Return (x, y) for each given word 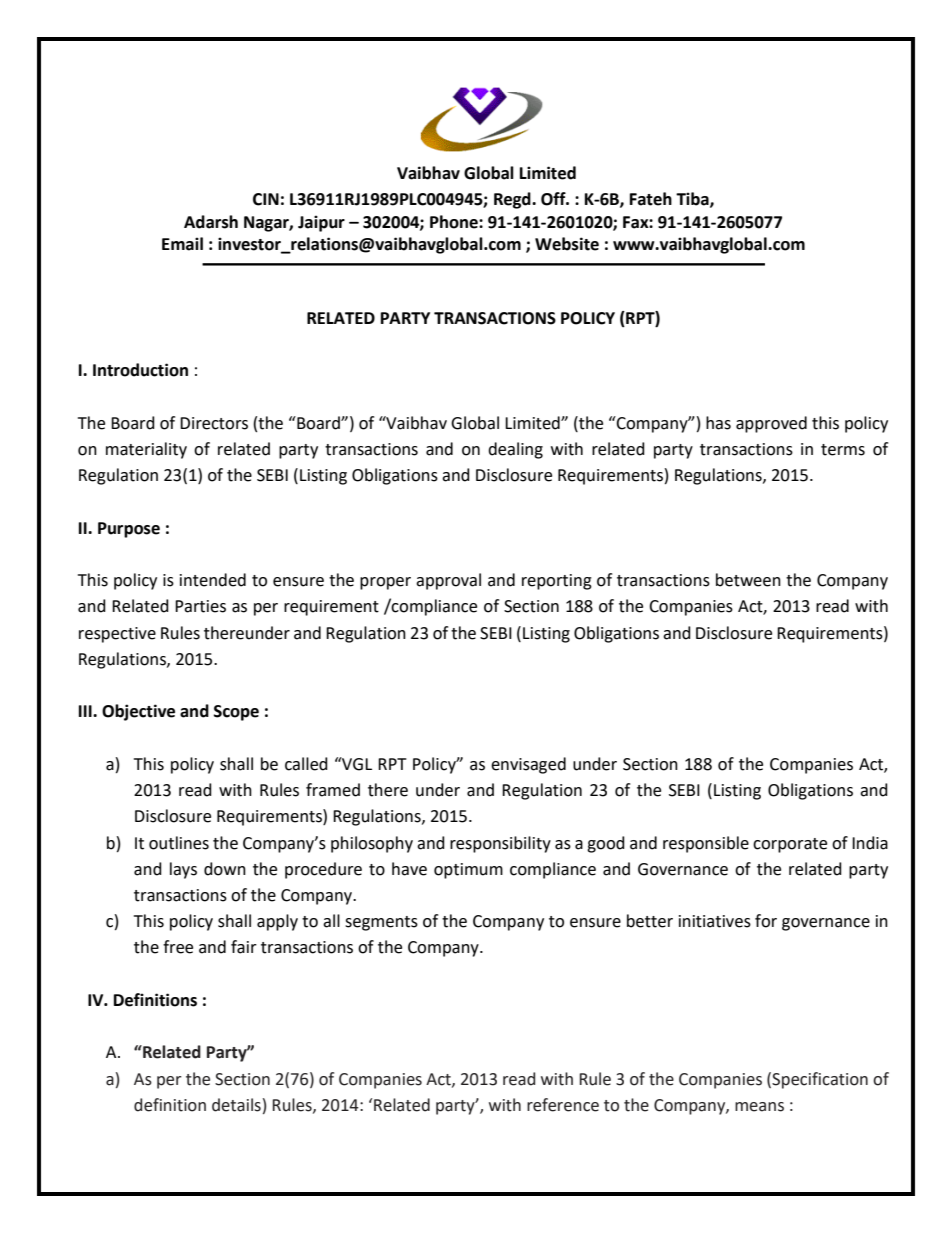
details (236, 1105)
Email (182, 244)
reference (563, 1105)
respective (117, 635)
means (759, 1107)
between (748, 580)
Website (567, 244)
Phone (455, 222)
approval (448, 581)
